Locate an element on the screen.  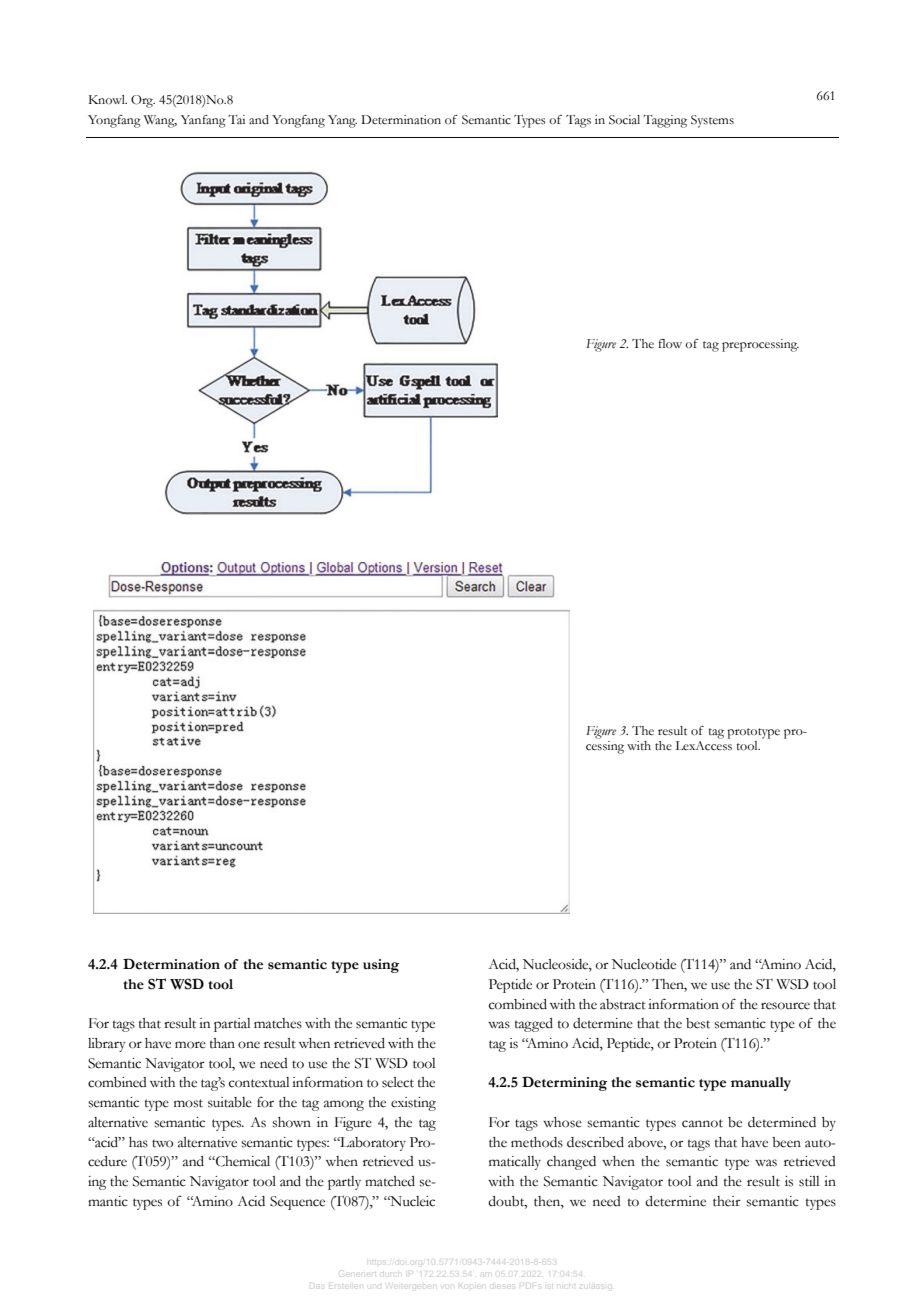
flow is located at coordinates (670, 344).
